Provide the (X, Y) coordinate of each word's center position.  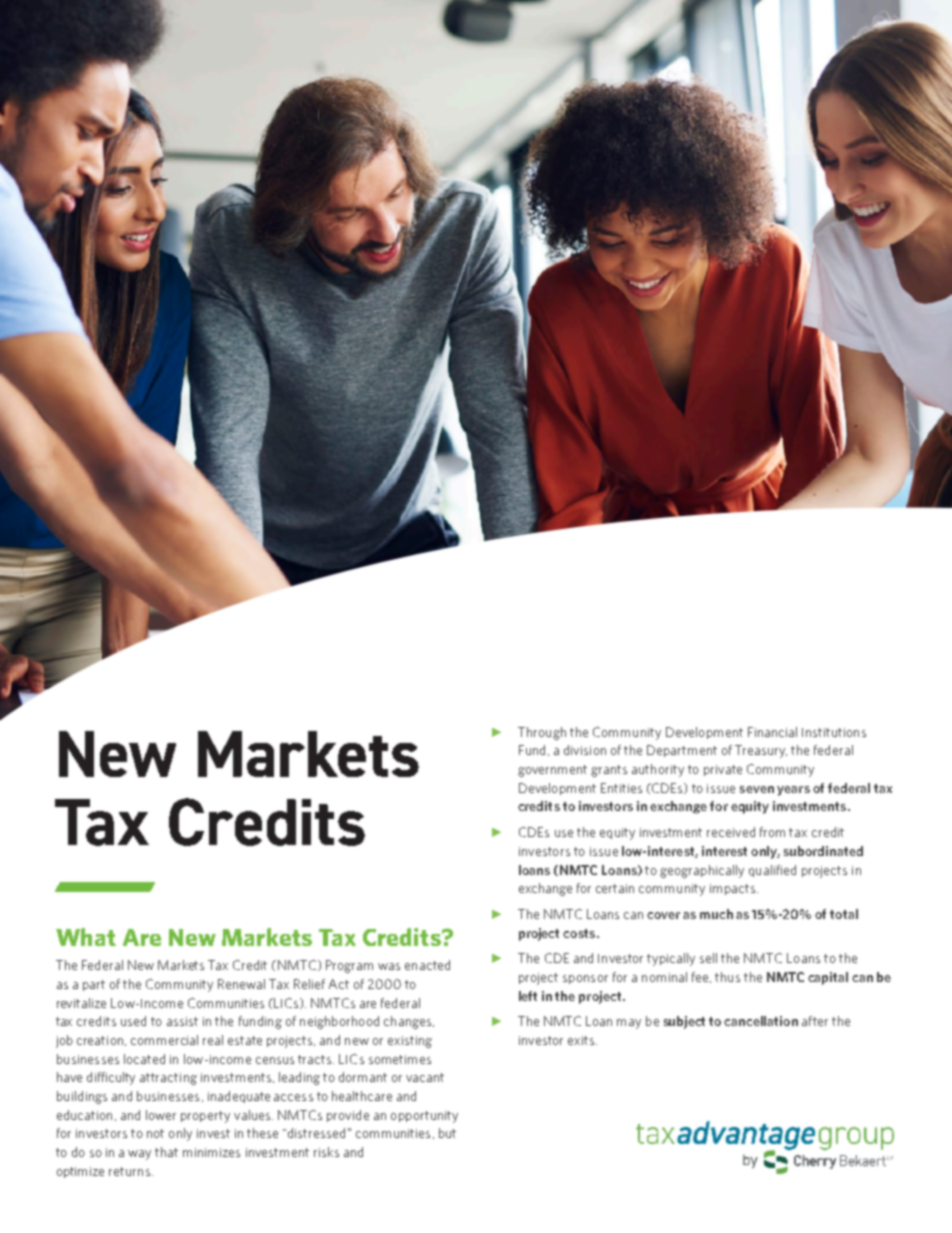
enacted (427, 965)
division (585, 750)
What (86, 937)
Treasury (761, 751)
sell (708, 958)
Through (542, 733)
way (139, 1155)
